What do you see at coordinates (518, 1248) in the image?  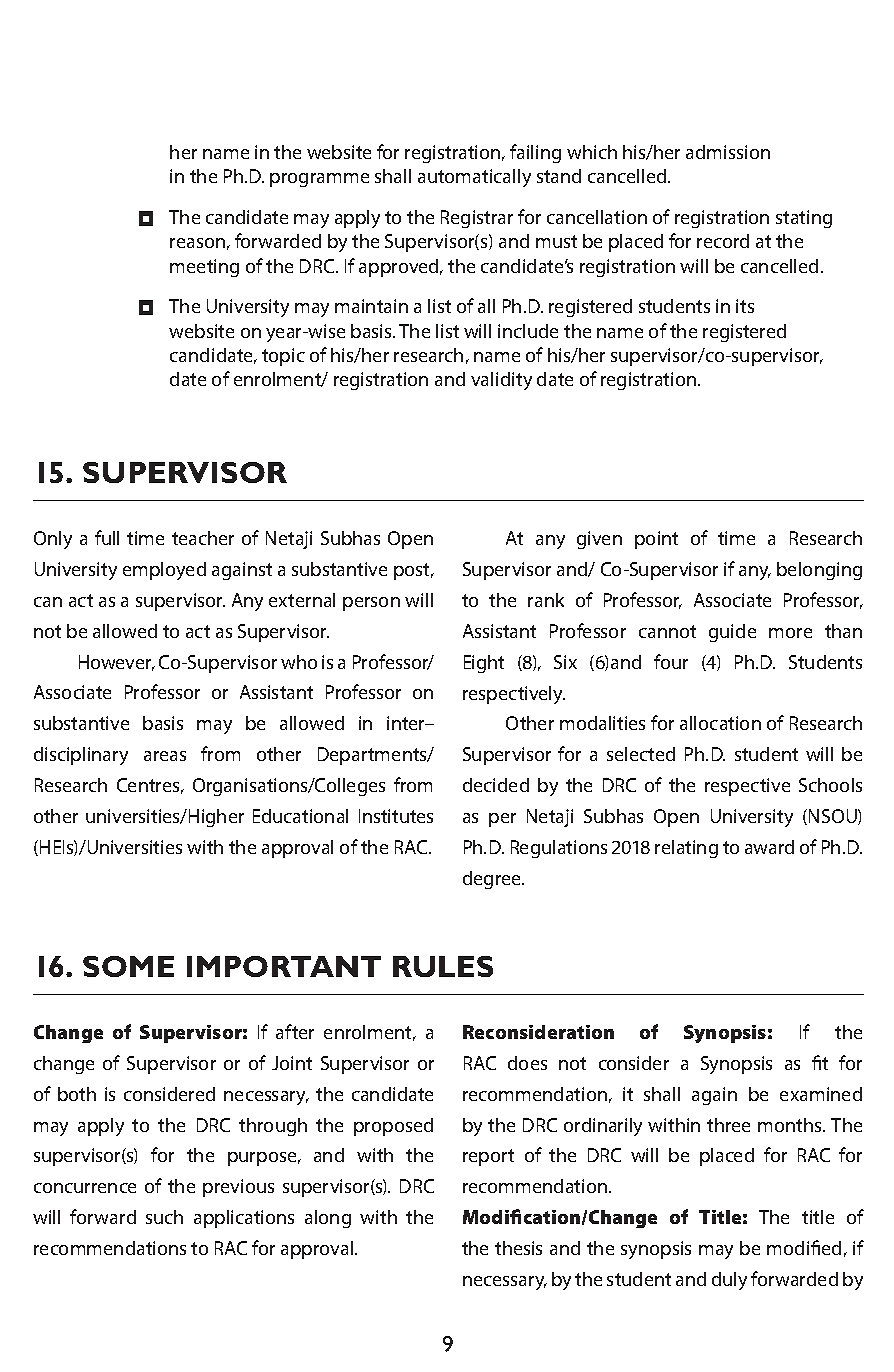 I see `thesis` at bounding box center [518, 1248].
